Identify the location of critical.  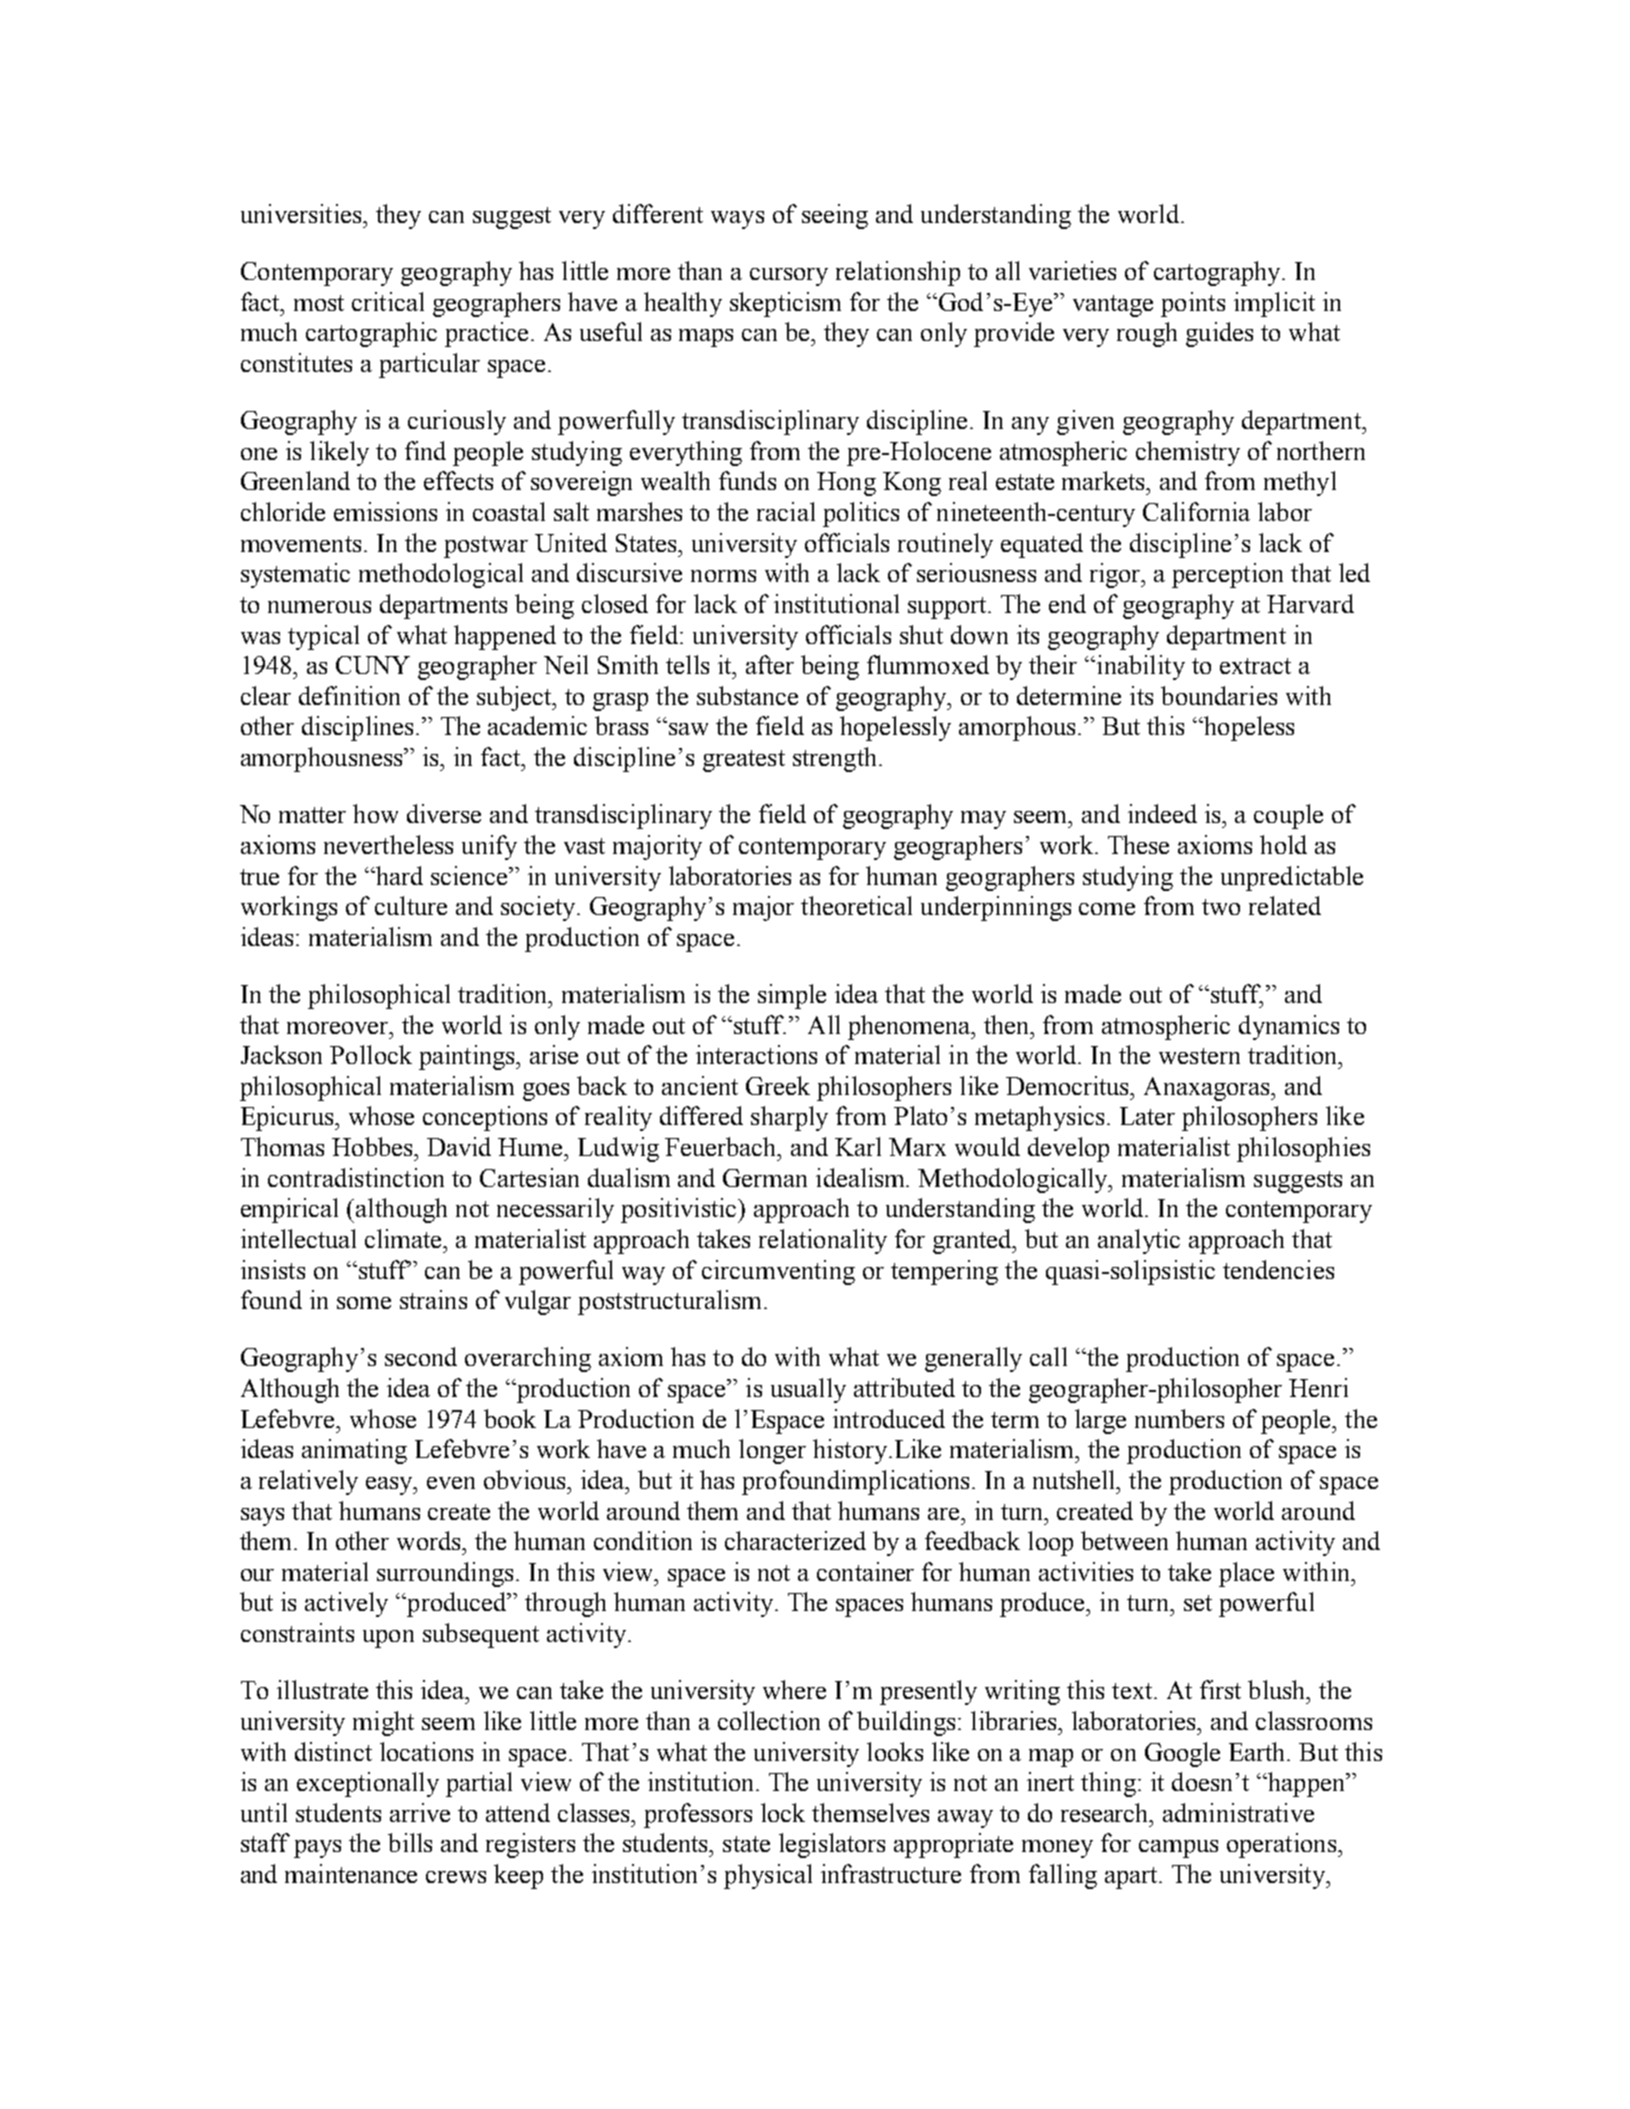
(388, 301).
